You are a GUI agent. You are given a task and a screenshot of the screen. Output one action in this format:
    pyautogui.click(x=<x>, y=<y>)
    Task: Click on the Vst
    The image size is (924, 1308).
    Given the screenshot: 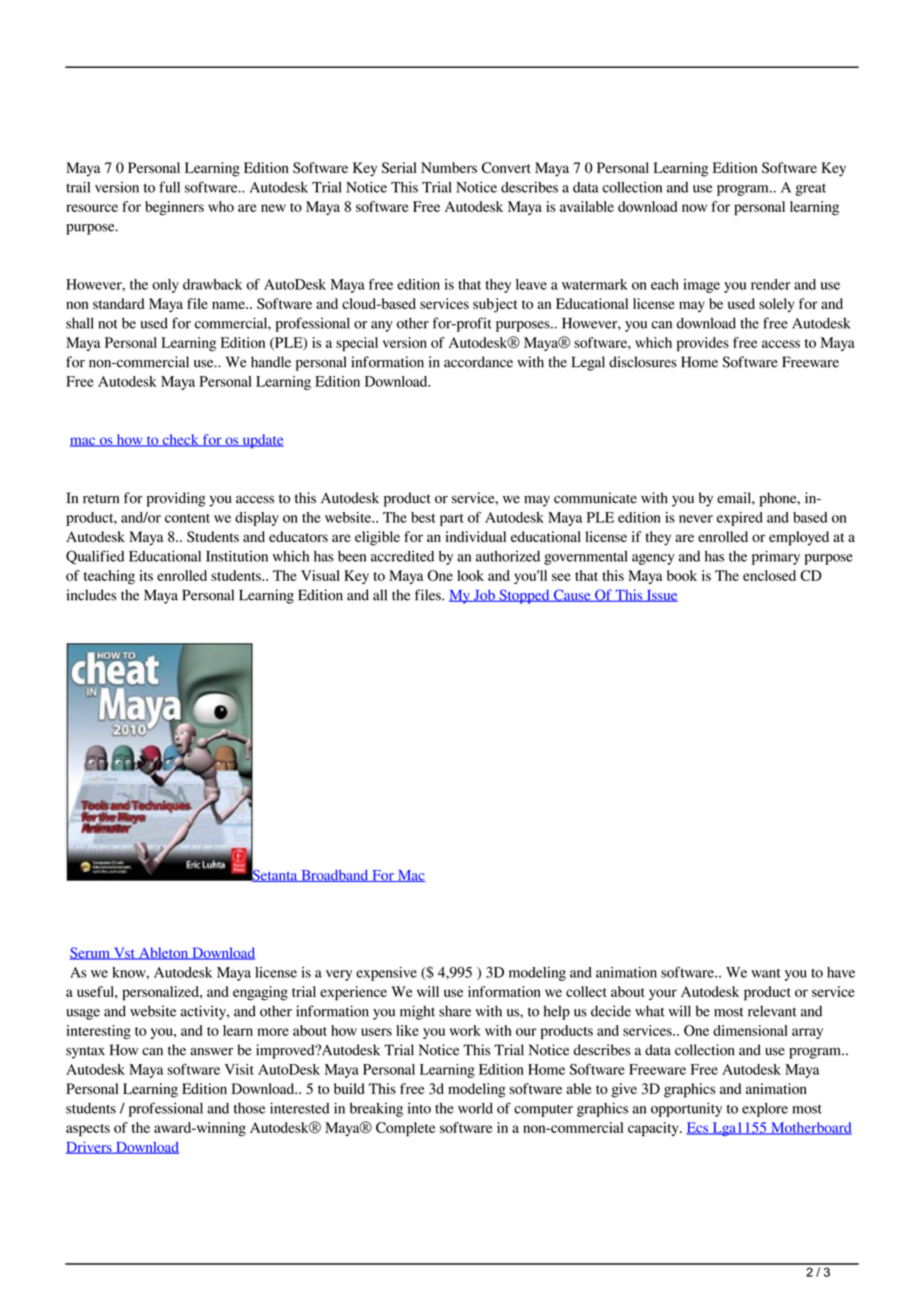 What is the action you would take?
    pyautogui.click(x=124, y=953)
